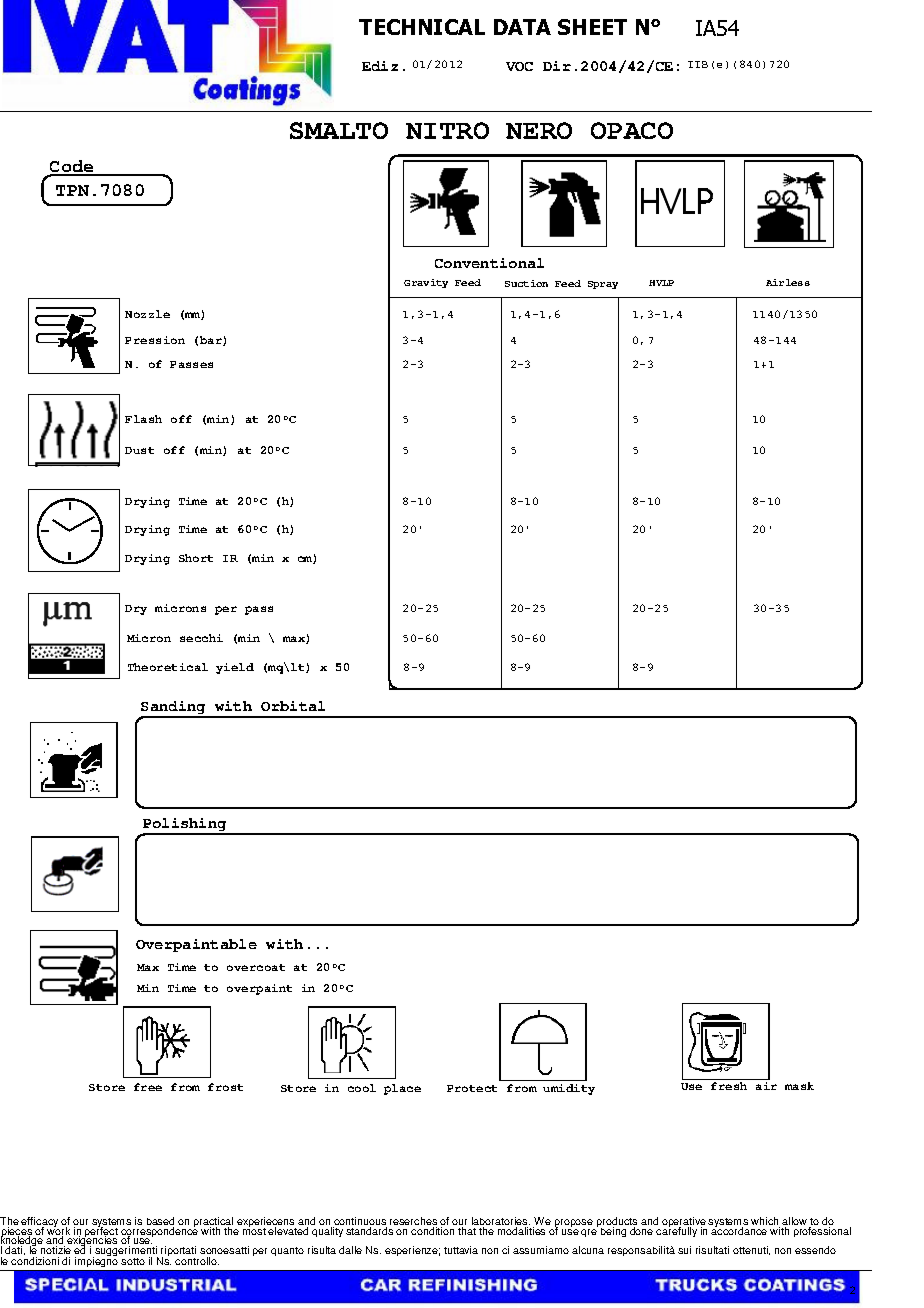 This screenshot has height=1308, width=924. Describe the element at coordinates (447, 130) in the screenshot. I see `NITRO` at that location.
